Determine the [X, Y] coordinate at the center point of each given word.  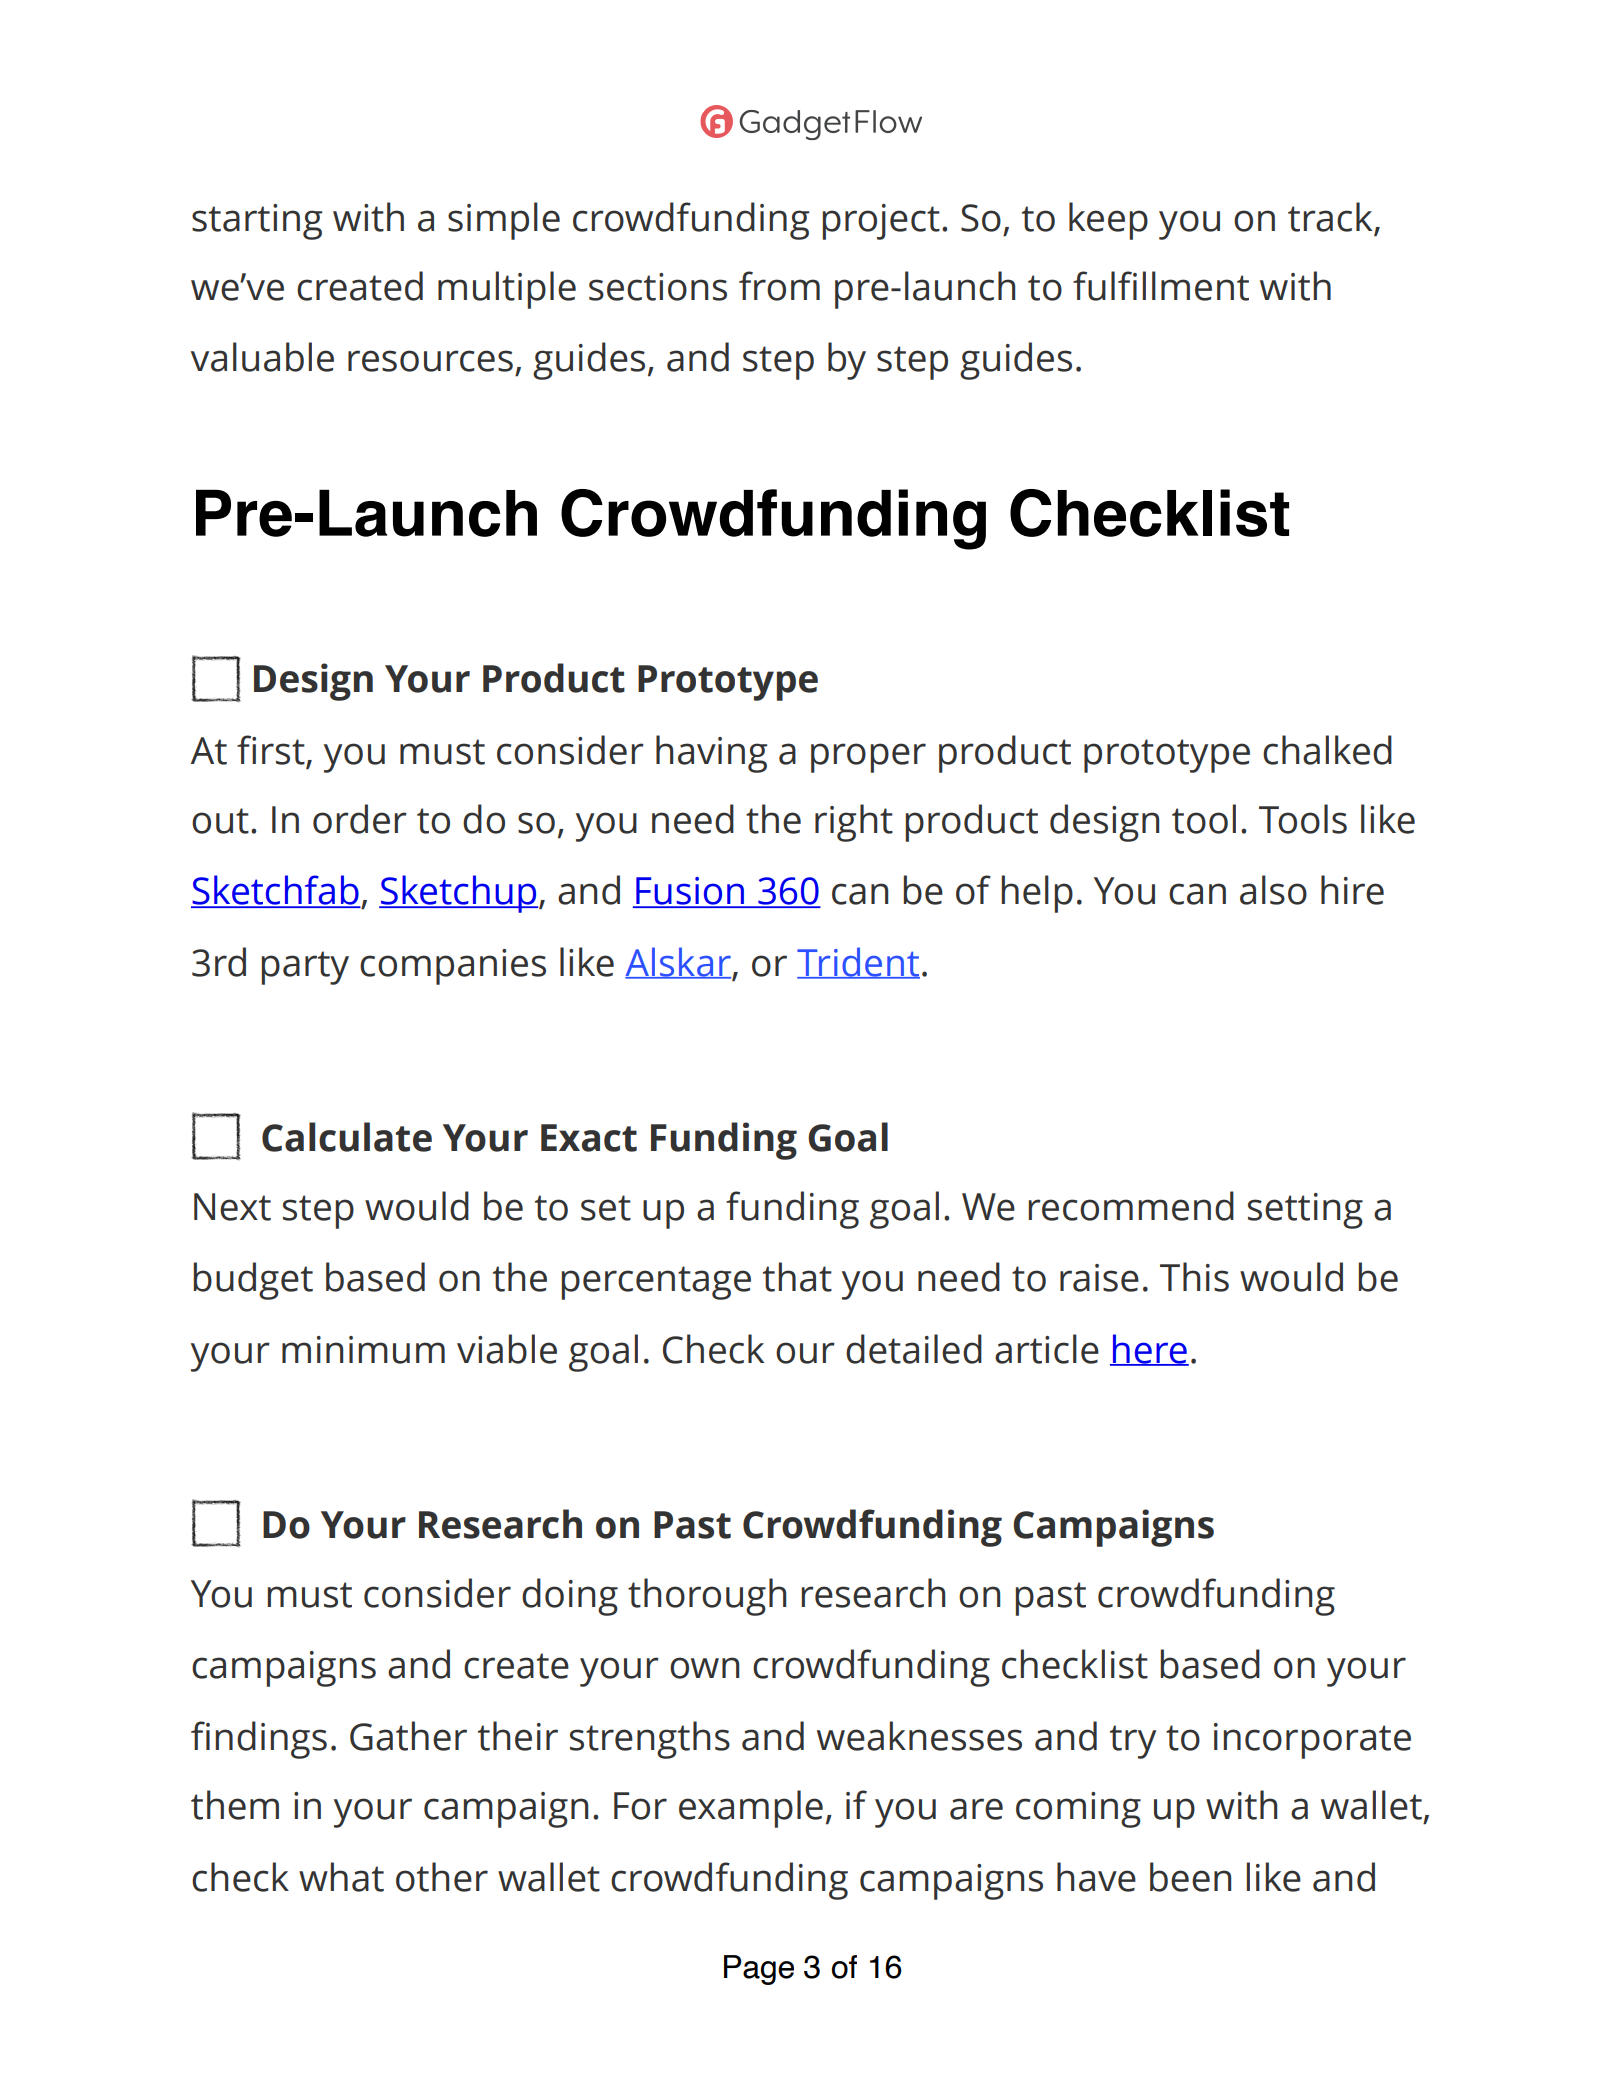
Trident [858, 963]
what [341, 1877]
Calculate [347, 1137]
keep [1108, 221]
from [779, 286]
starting [257, 222]
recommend [1131, 1206]
